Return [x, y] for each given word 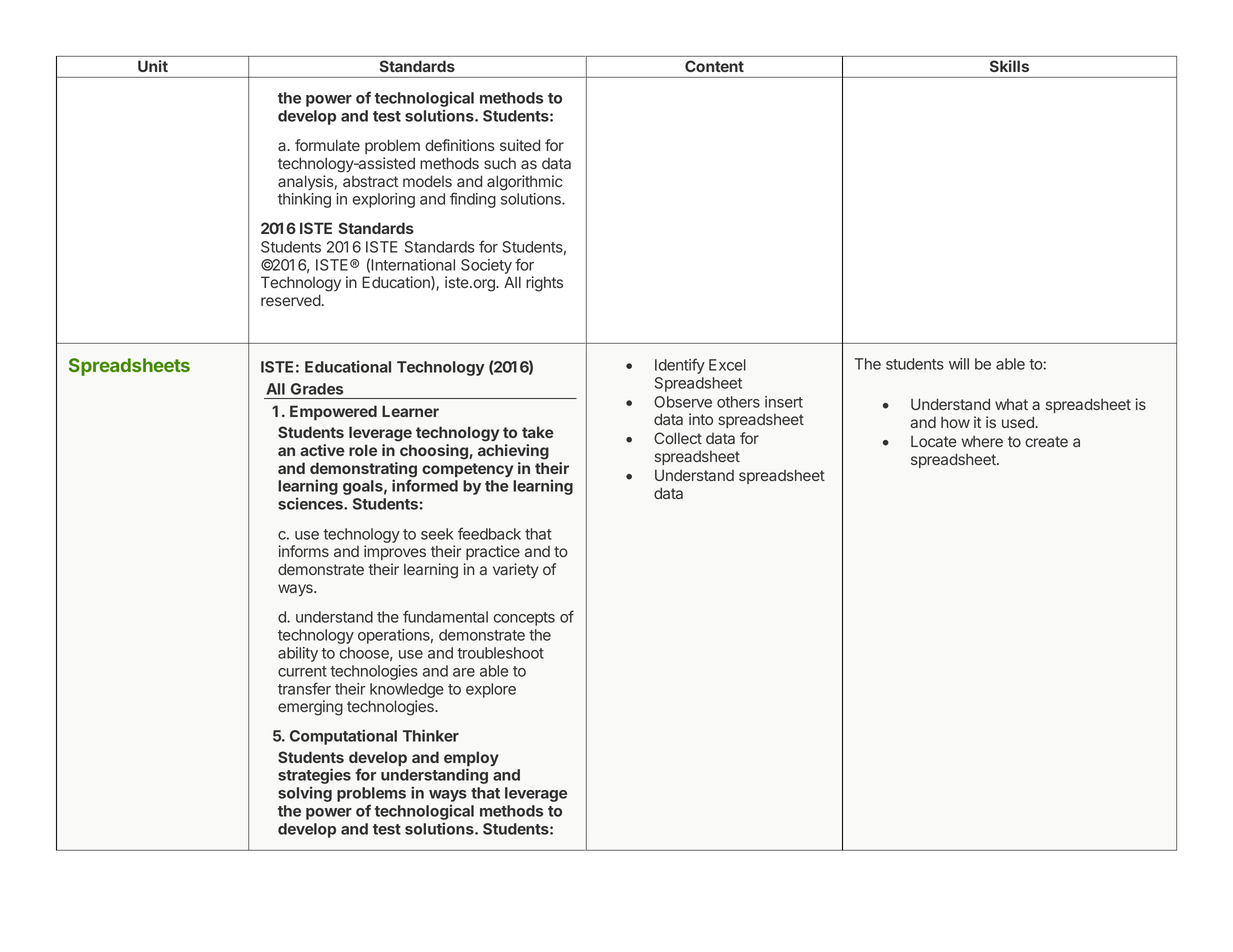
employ [471, 760]
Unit [153, 66]
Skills [1009, 66]
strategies [314, 777]
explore [491, 690]
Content [714, 66]
